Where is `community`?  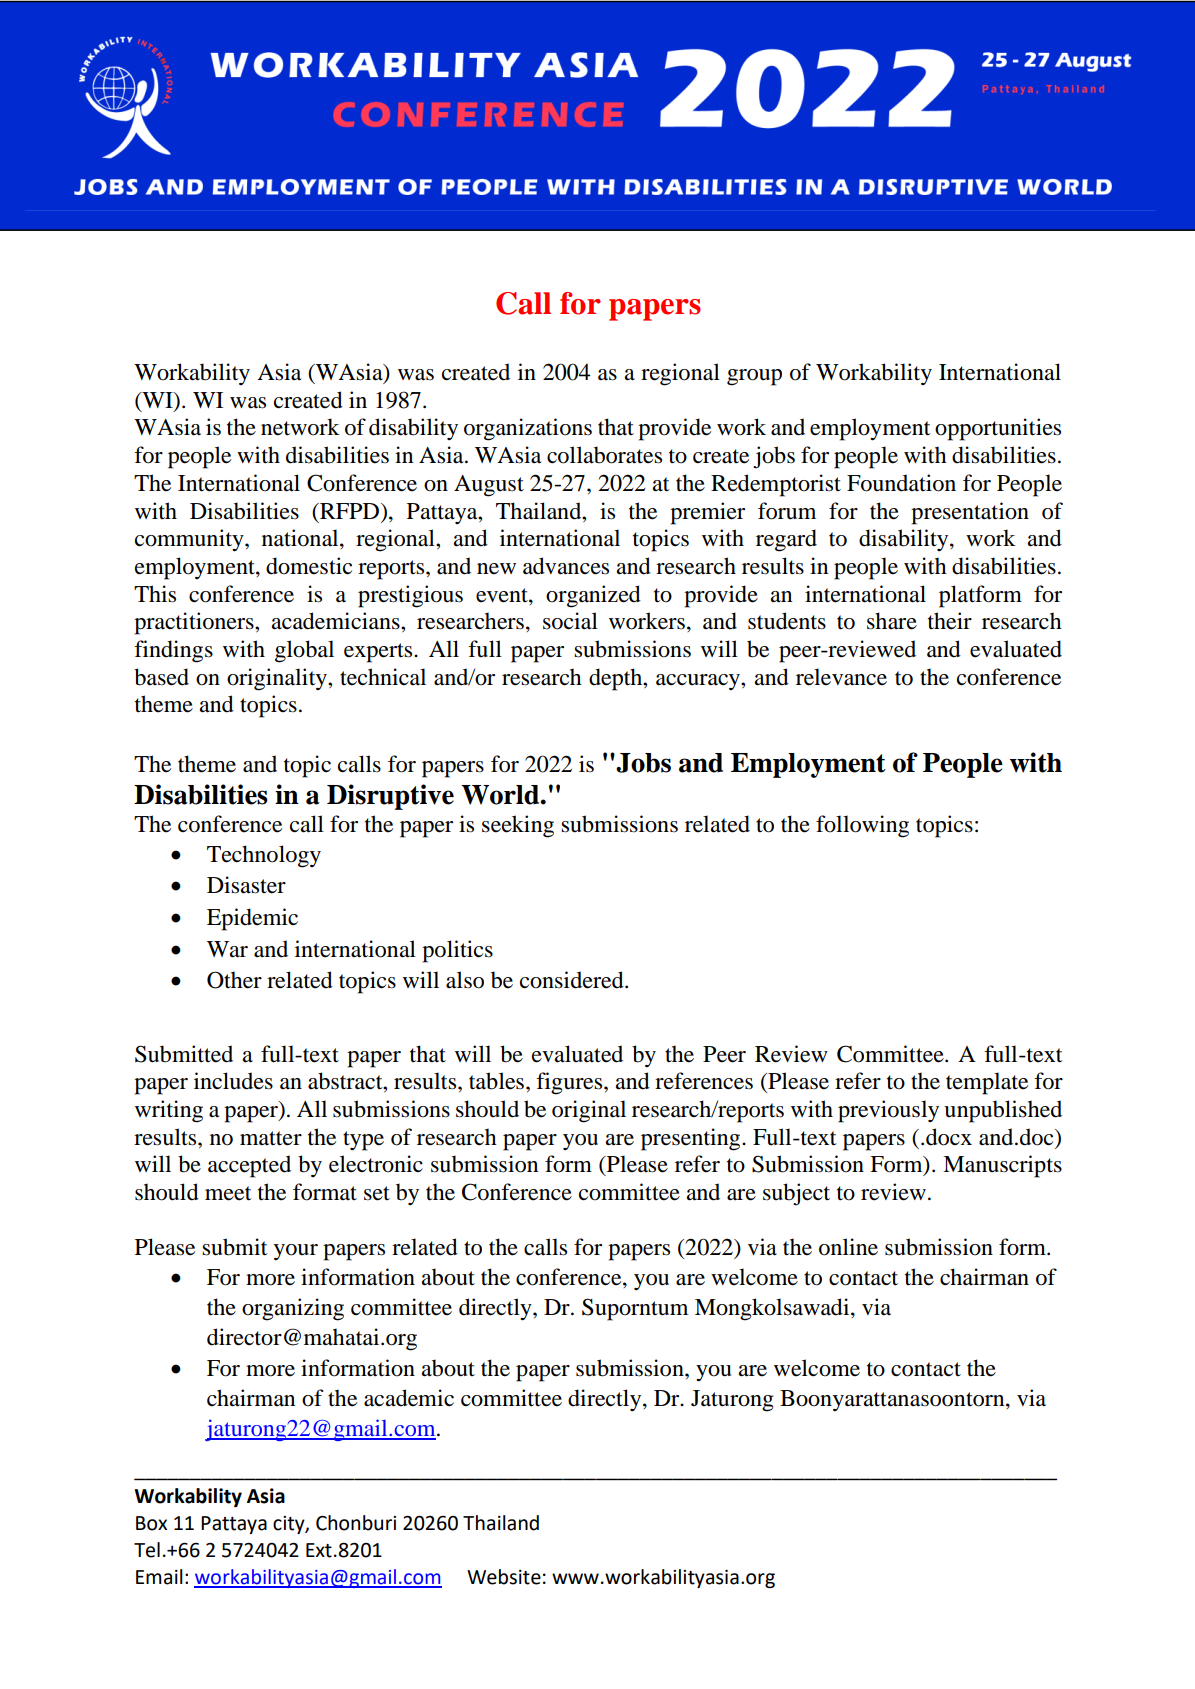 community is located at coordinates (190, 540).
